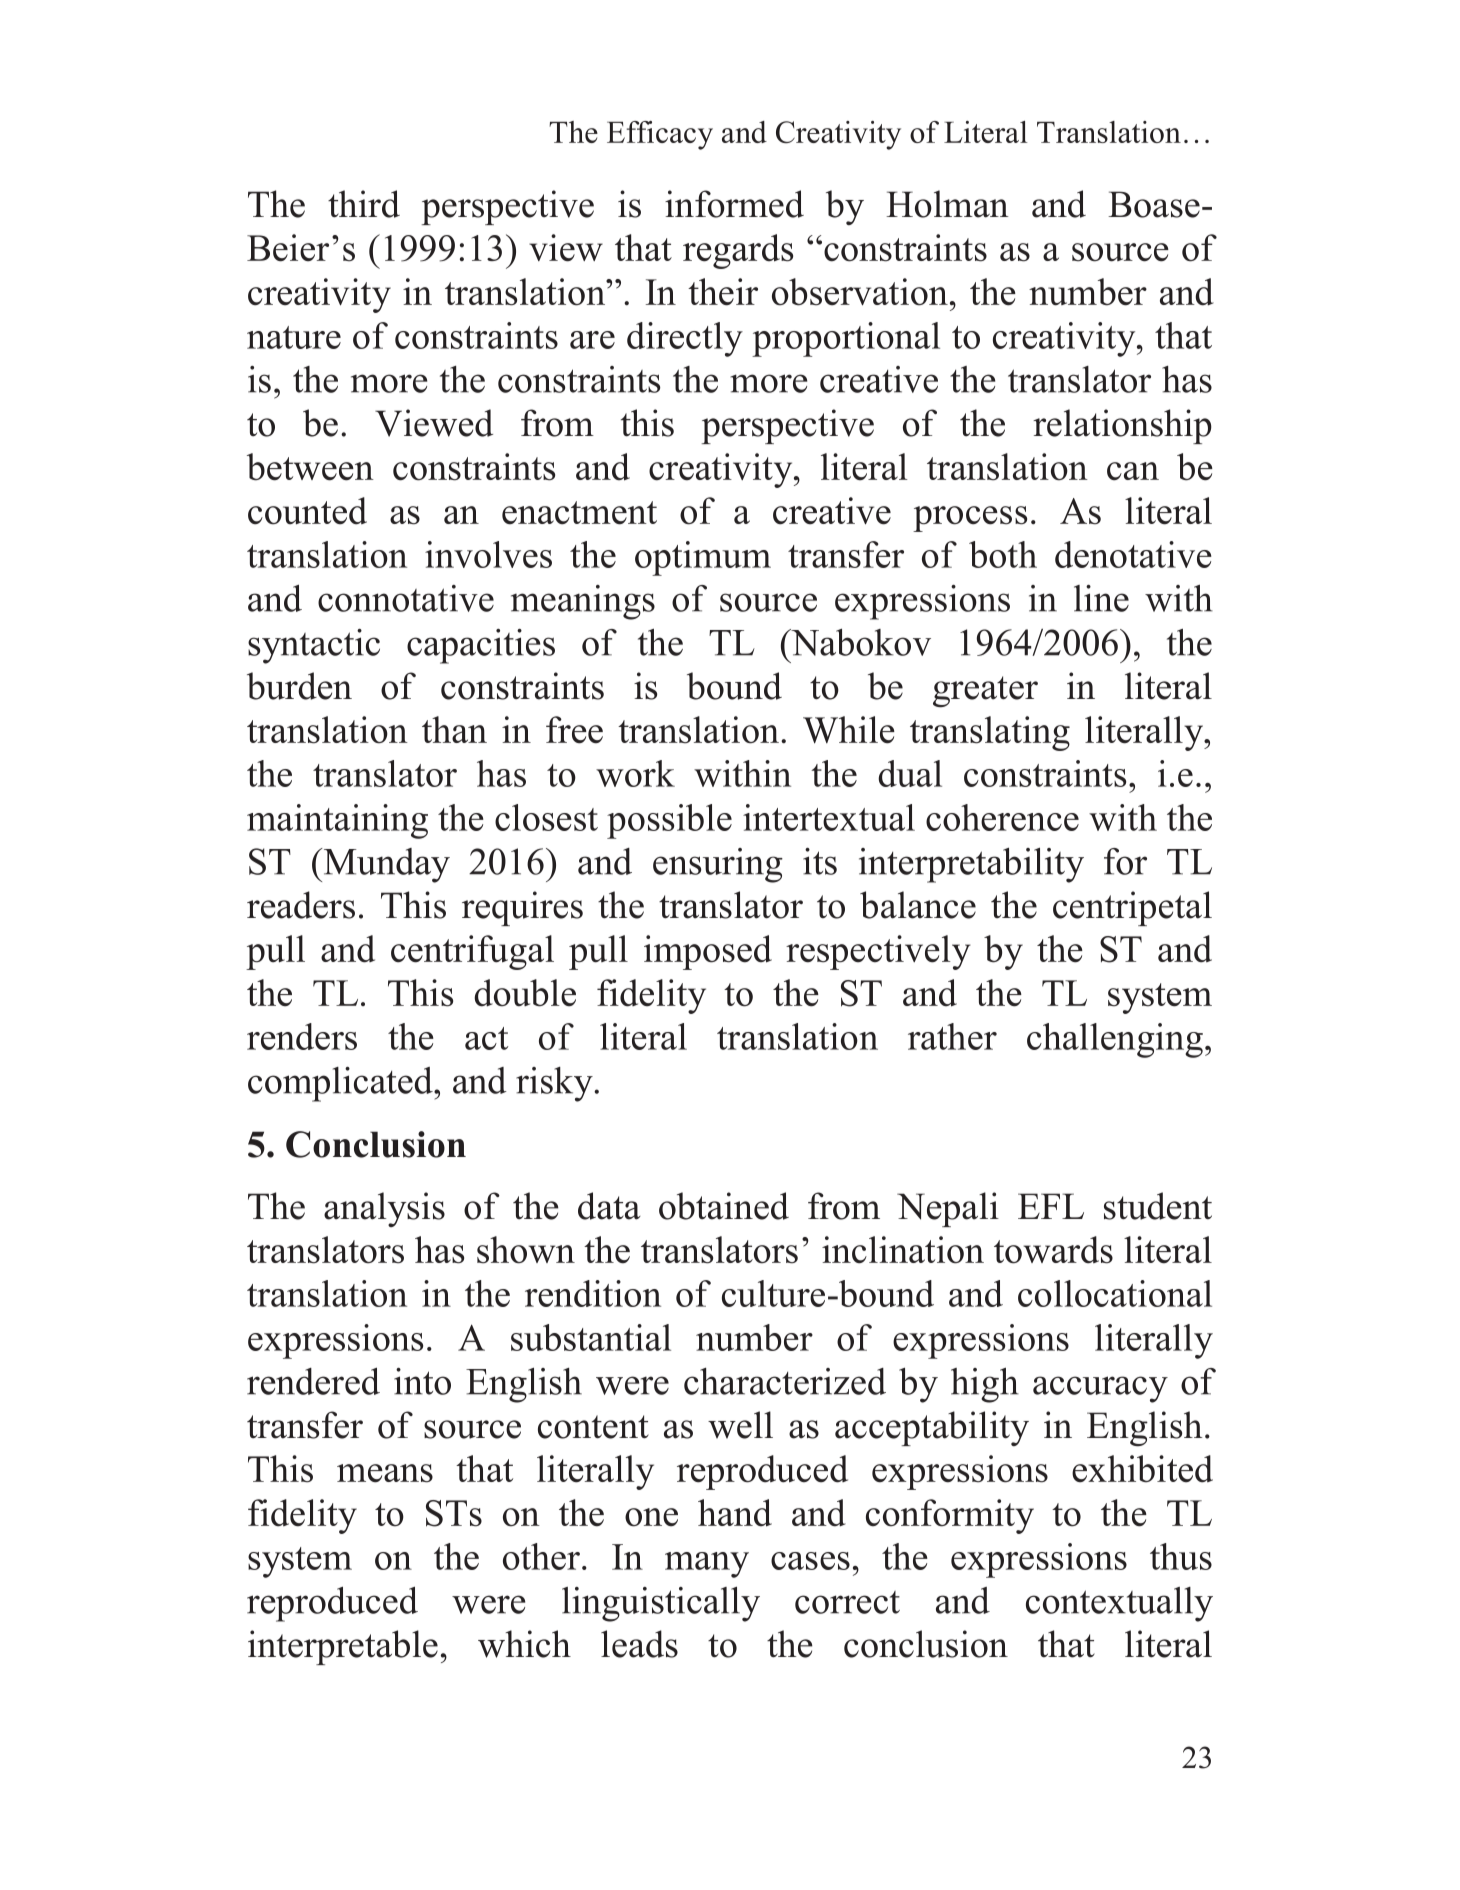 This image has width=1460, height=1890. What do you see at coordinates (422, 1381) in the image?
I see `into` at bounding box center [422, 1381].
